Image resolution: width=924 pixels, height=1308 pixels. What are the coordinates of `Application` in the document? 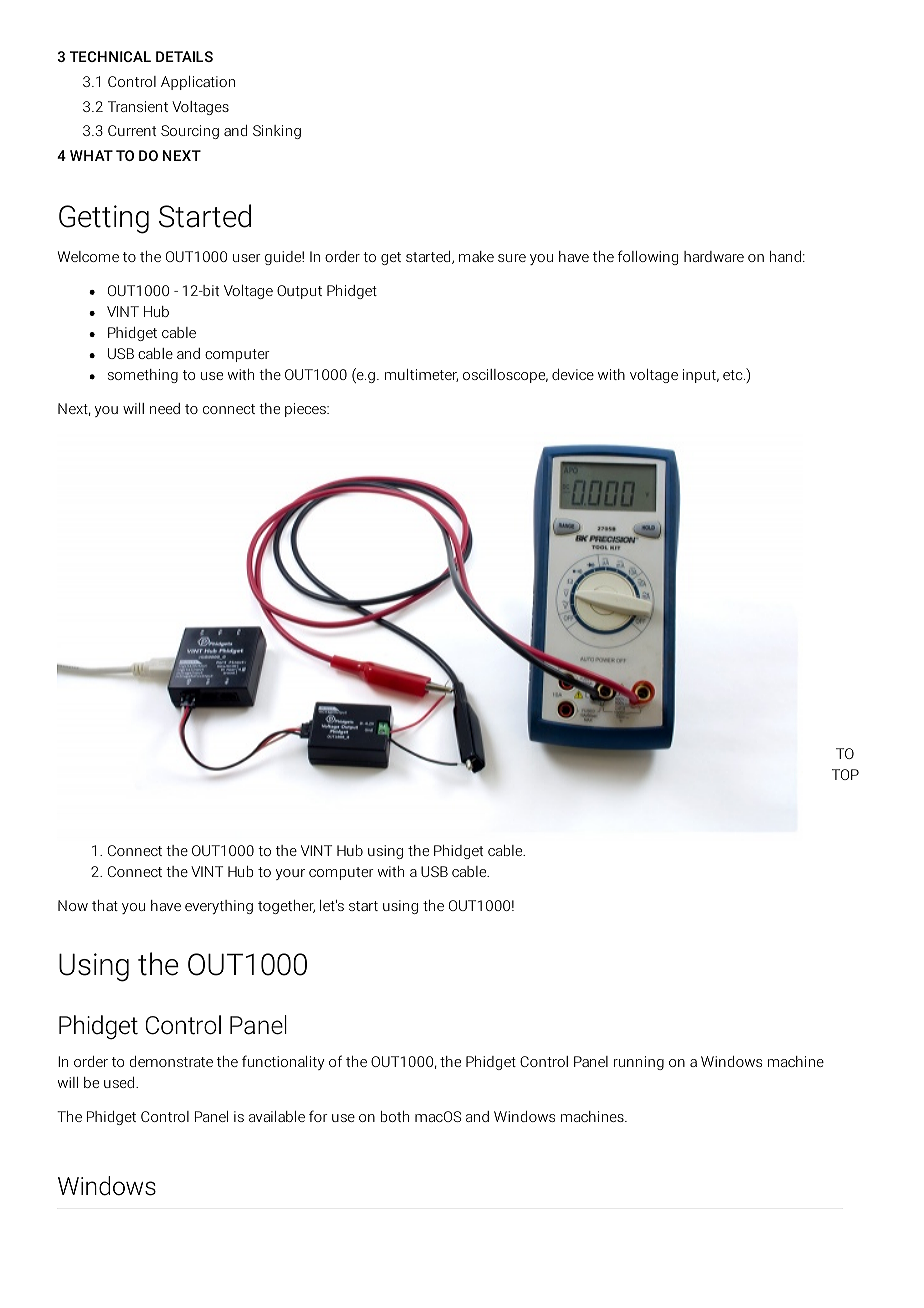 It's located at (198, 83).
